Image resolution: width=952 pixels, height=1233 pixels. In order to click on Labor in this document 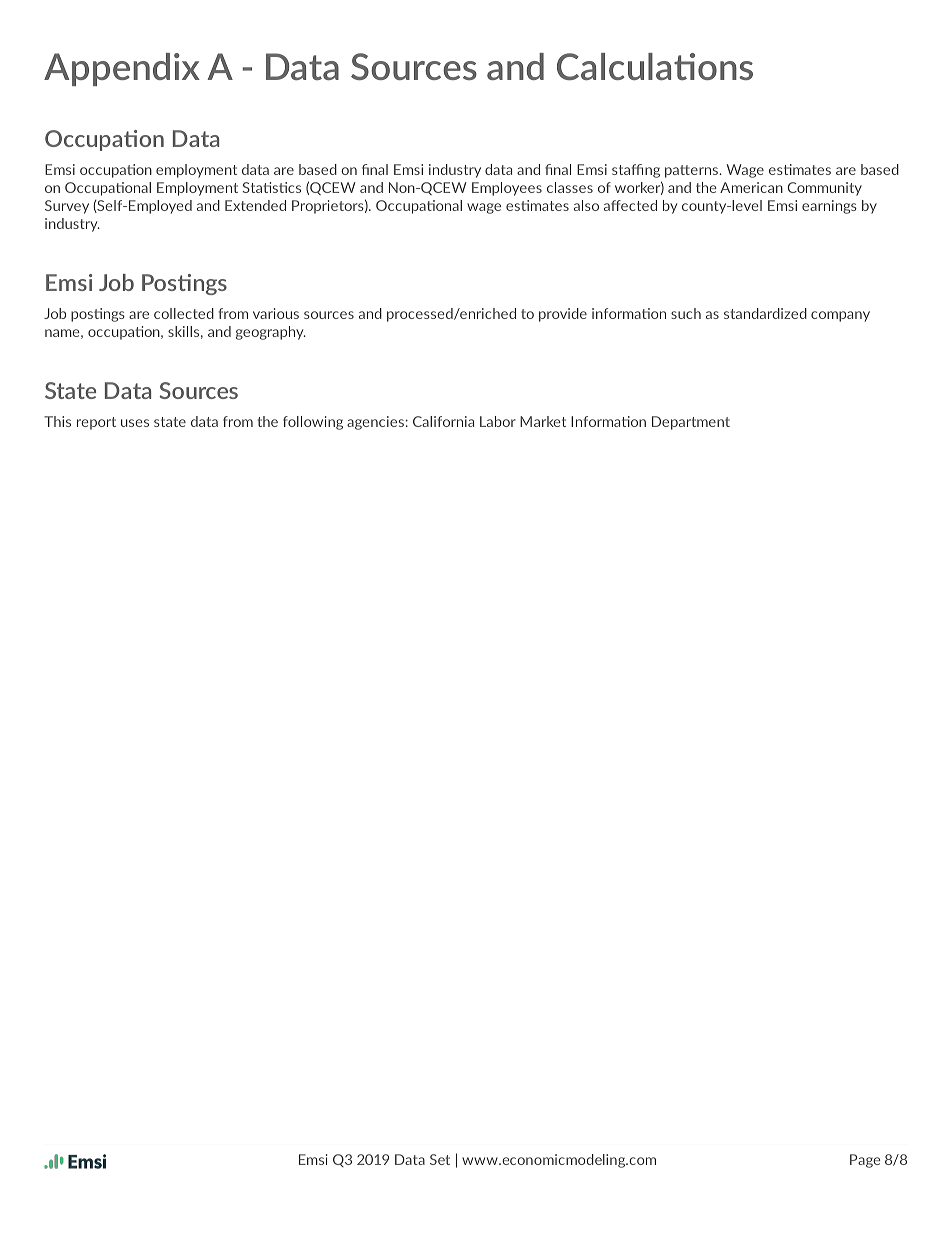, I will do `click(498, 421)`.
